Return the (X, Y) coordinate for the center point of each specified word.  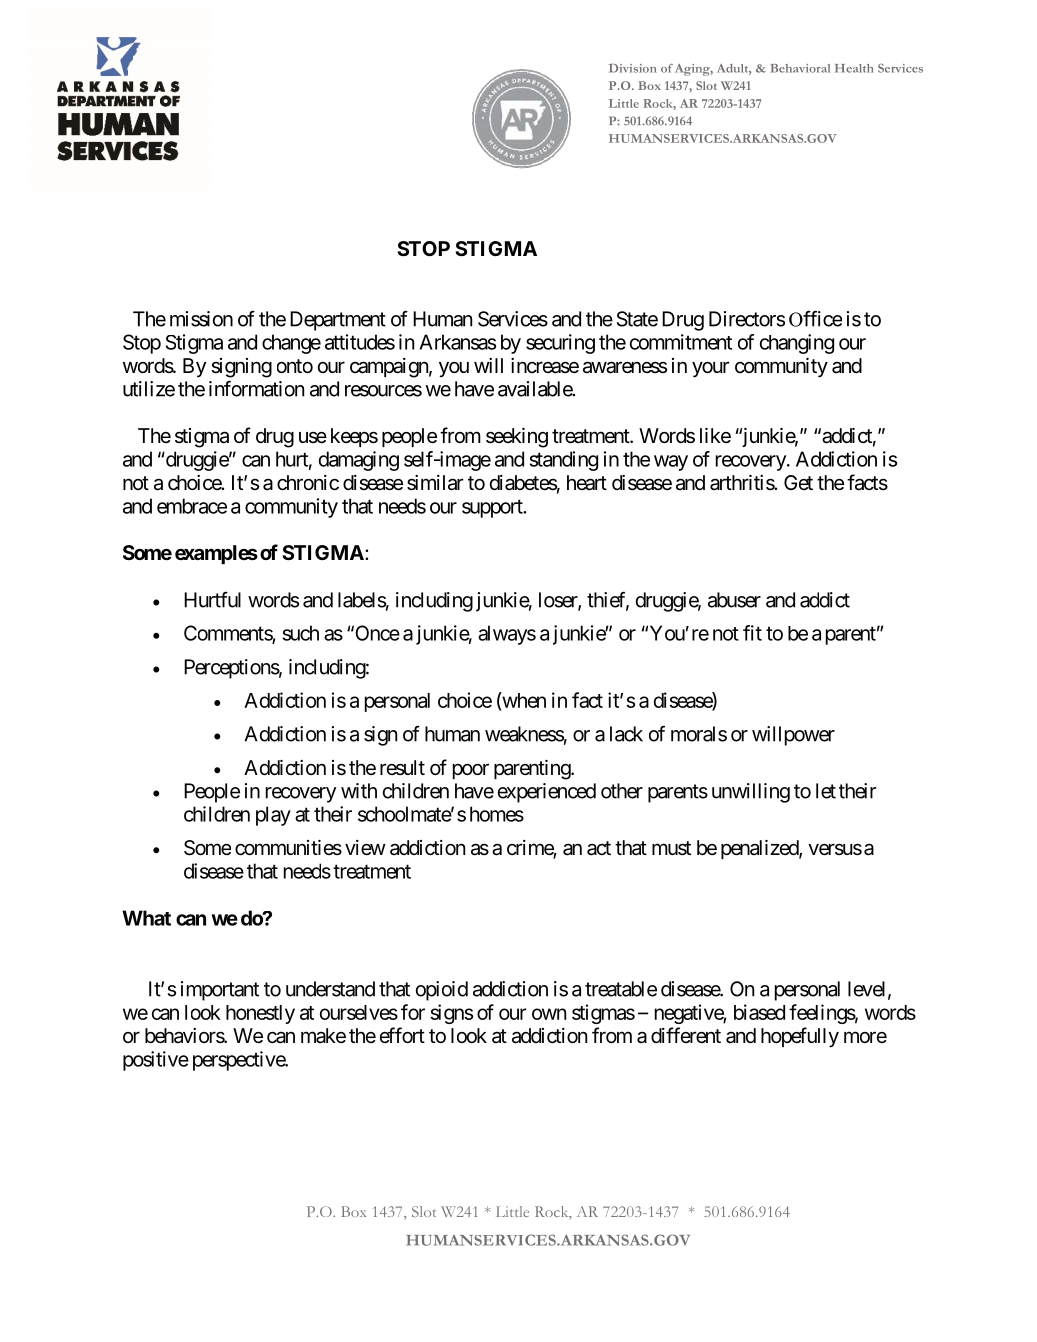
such (301, 633)
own (549, 1014)
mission (201, 319)
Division (633, 68)
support (493, 508)
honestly (260, 1014)
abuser (734, 600)
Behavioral (800, 68)
